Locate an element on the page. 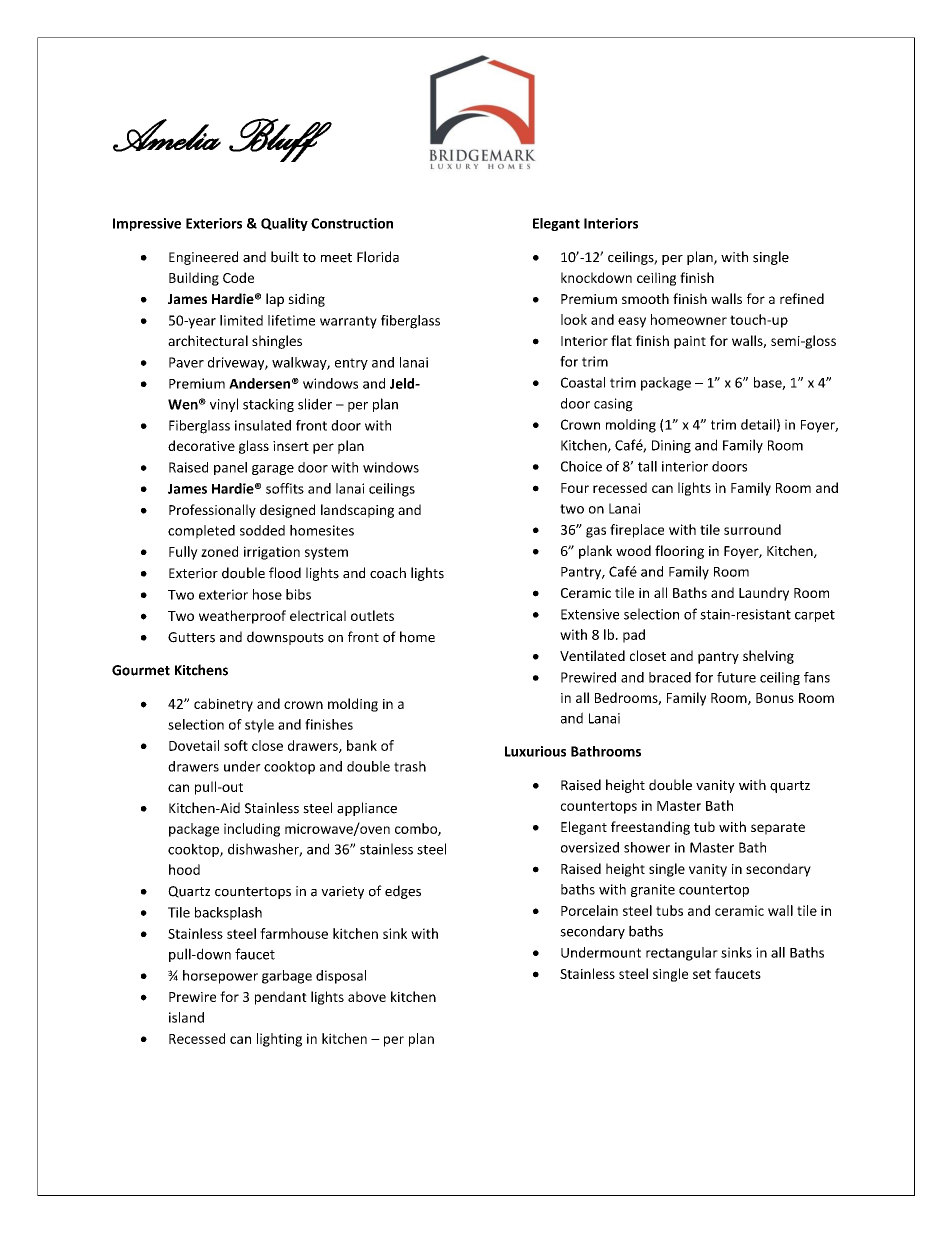 The image size is (952, 1233). Construction is located at coordinates (352, 223).
